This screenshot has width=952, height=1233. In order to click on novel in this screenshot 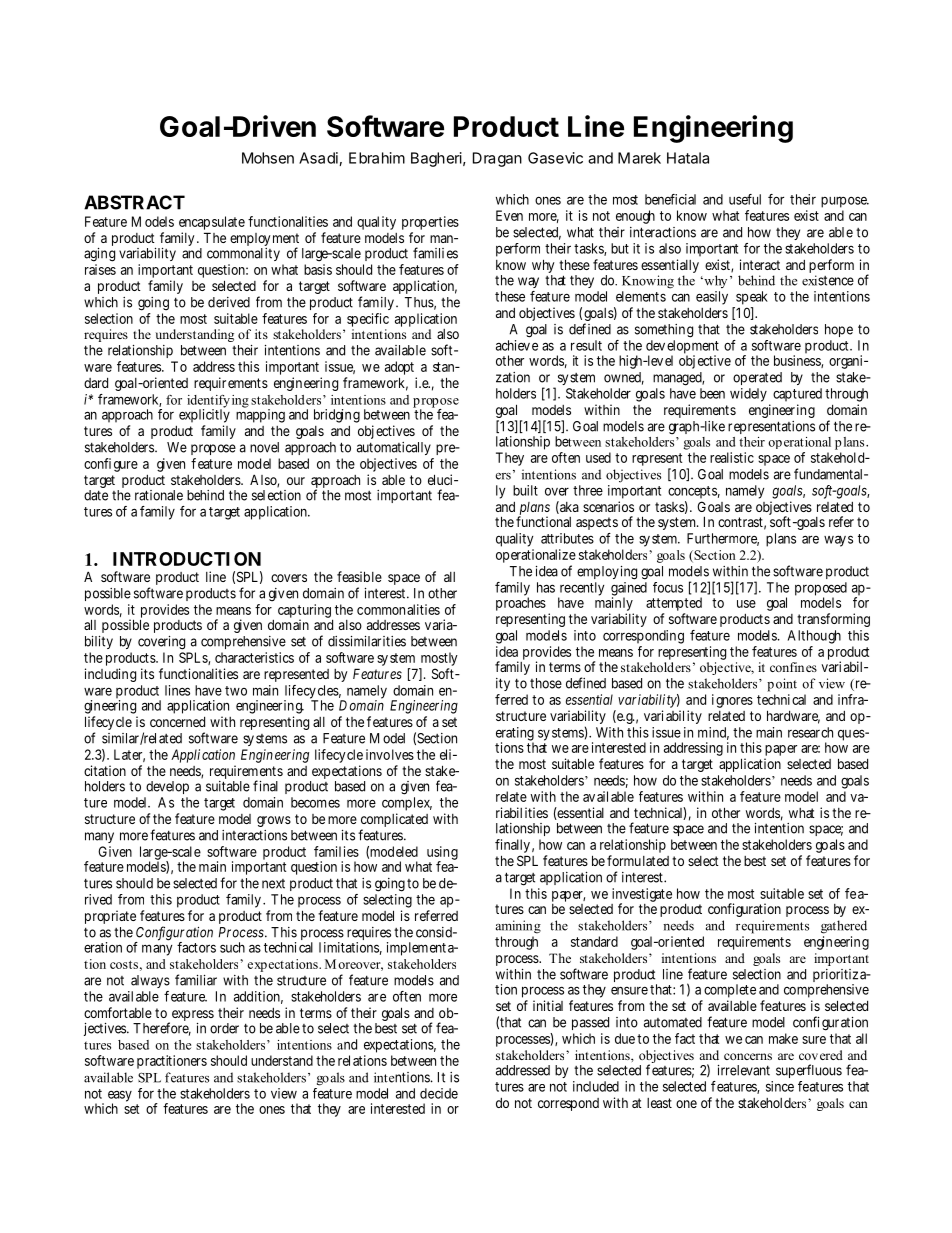, I will do `click(264, 447)`.
